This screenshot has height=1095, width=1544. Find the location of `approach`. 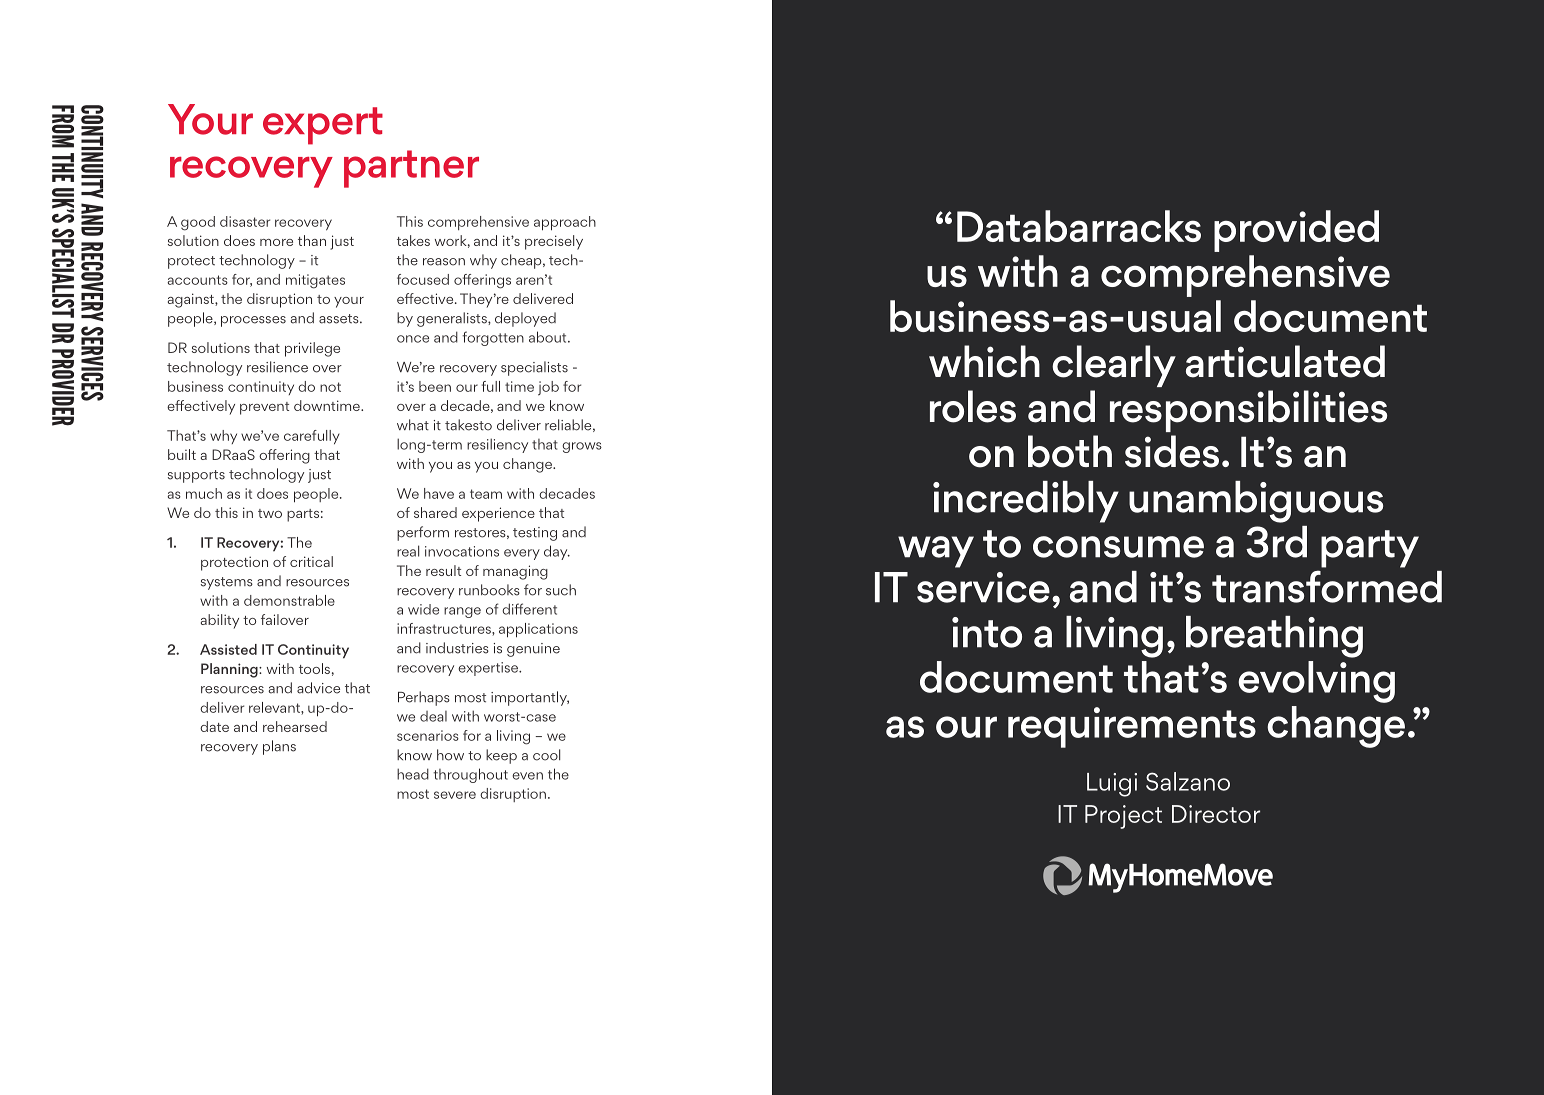

approach is located at coordinates (565, 223).
